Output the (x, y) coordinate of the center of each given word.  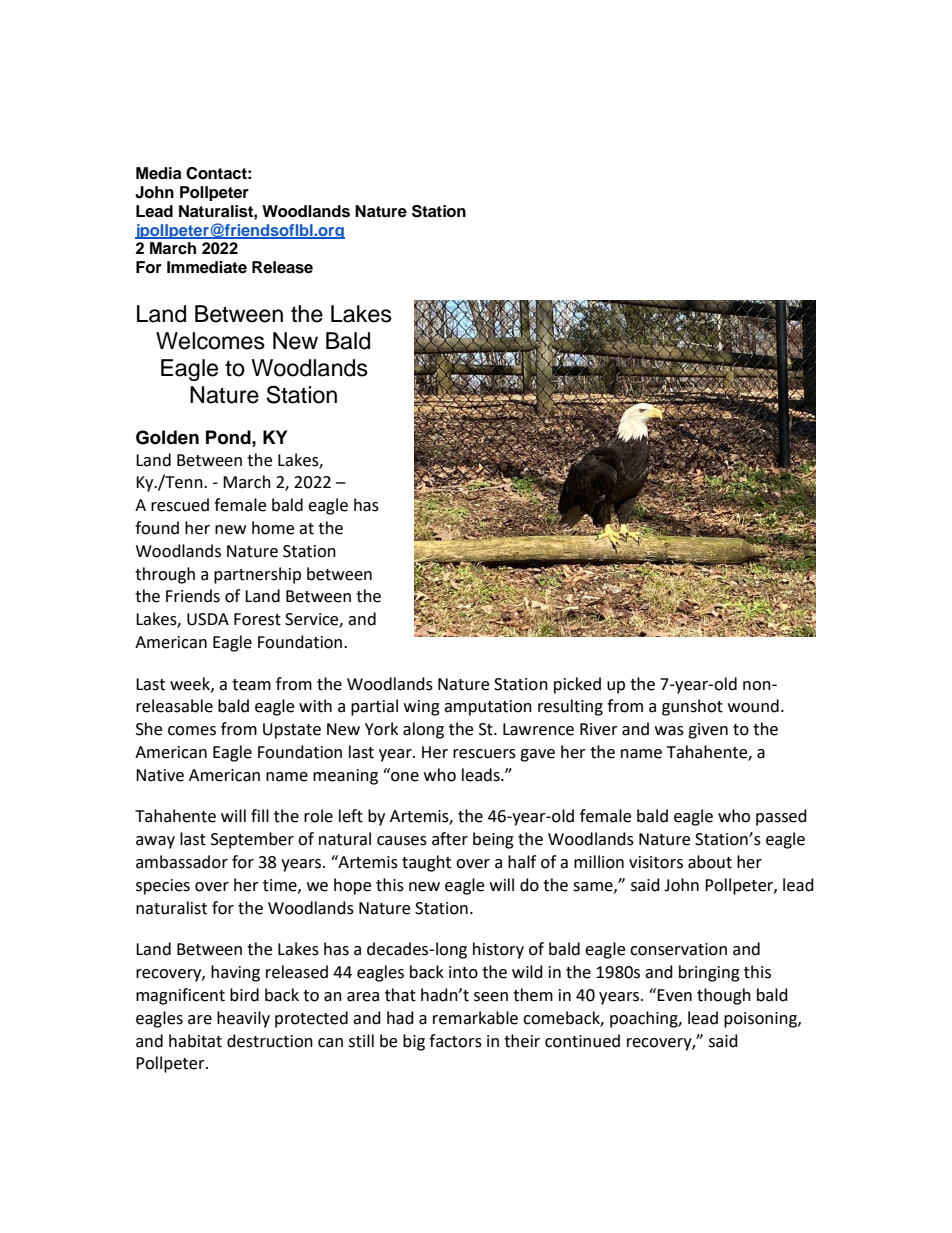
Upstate (292, 731)
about (710, 862)
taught (426, 863)
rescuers (484, 754)
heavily (243, 1019)
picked (577, 685)
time (281, 886)
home (273, 528)
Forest (257, 619)
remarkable (475, 1018)
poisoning (761, 1020)
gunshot (692, 707)
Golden (167, 437)
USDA (208, 619)
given (708, 731)
